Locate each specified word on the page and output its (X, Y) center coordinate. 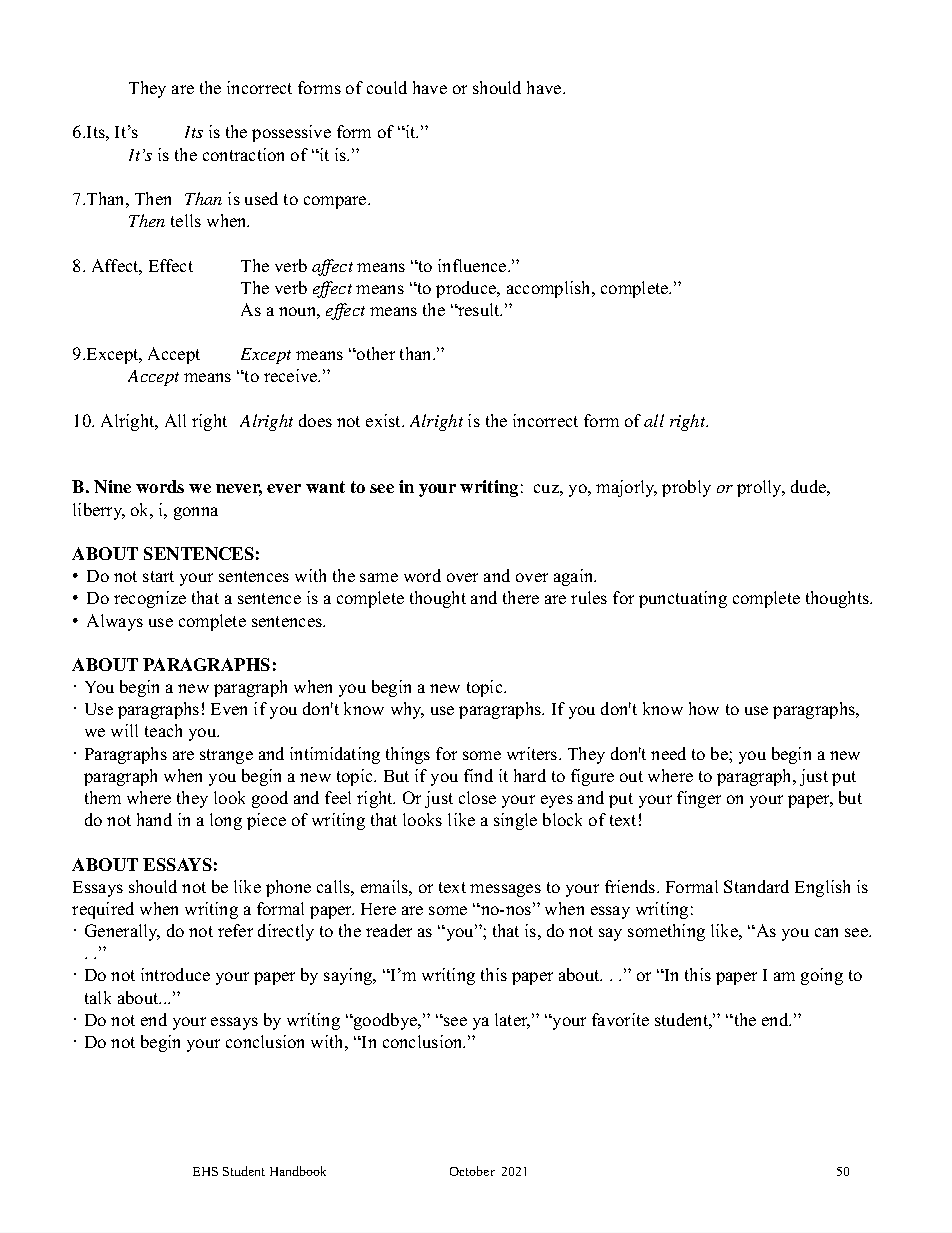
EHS (205, 1171)
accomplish (550, 289)
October (472, 1171)
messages (505, 890)
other (375, 353)
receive (292, 375)
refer (235, 930)
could (387, 87)
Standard (756, 886)
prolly (761, 488)
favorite (620, 1019)
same (379, 577)
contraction (243, 154)
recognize (150, 599)
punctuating (683, 599)
